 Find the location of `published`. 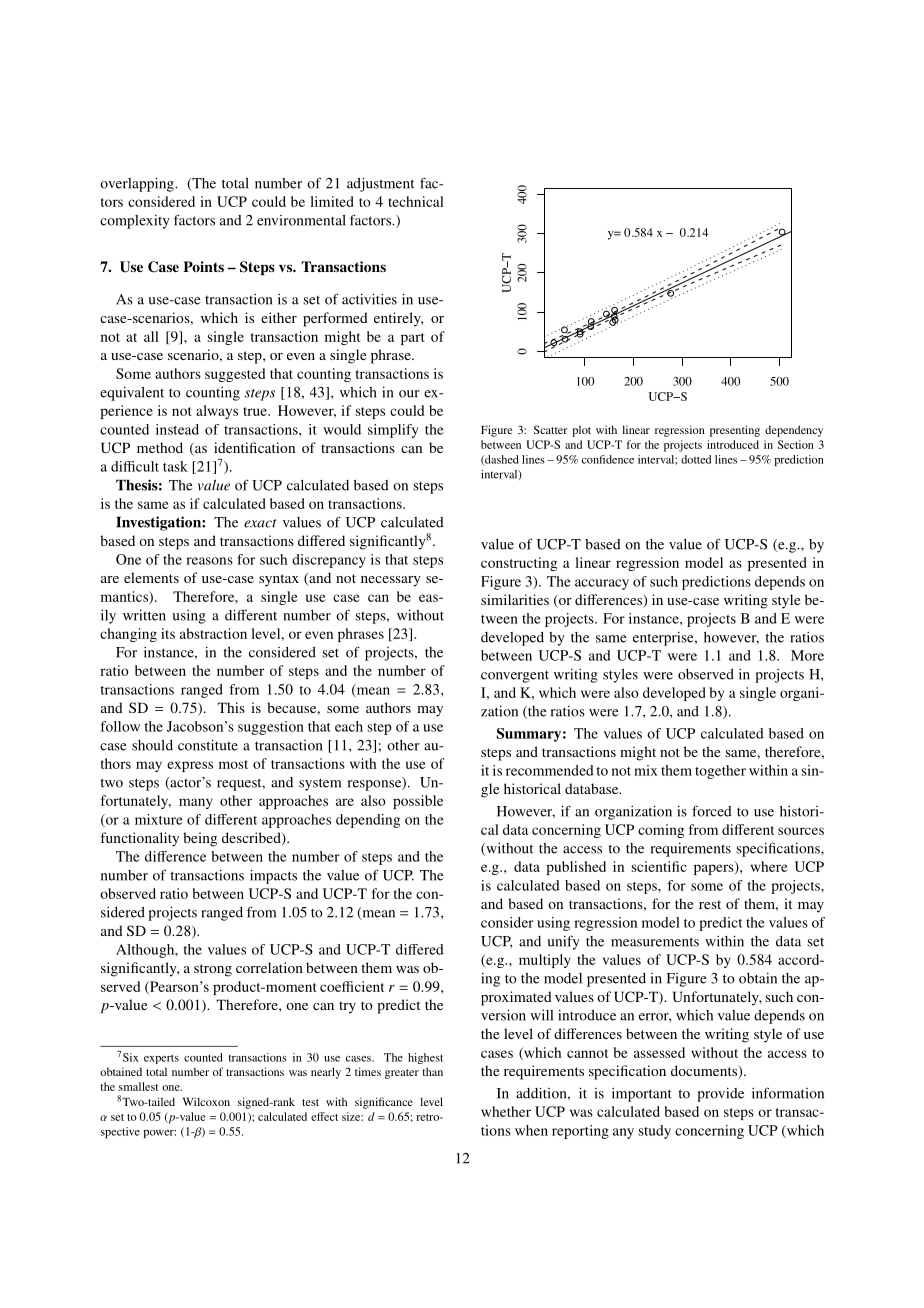

published is located at coordinates (576, 868).
